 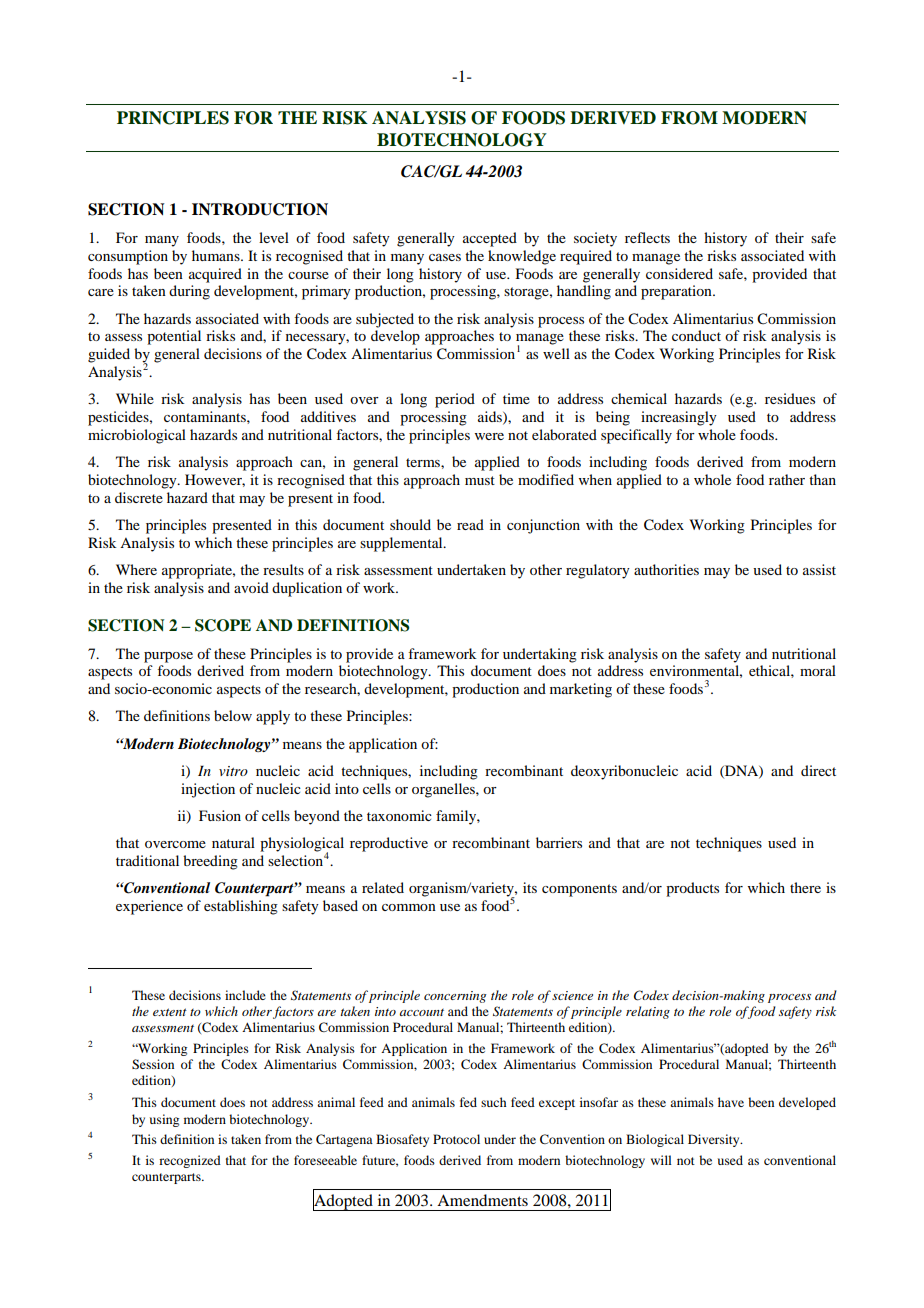 What do you see at coordinates (715, 1140) in the screenshot?
I see `Diversity` at bounding box center [715, 1140].
